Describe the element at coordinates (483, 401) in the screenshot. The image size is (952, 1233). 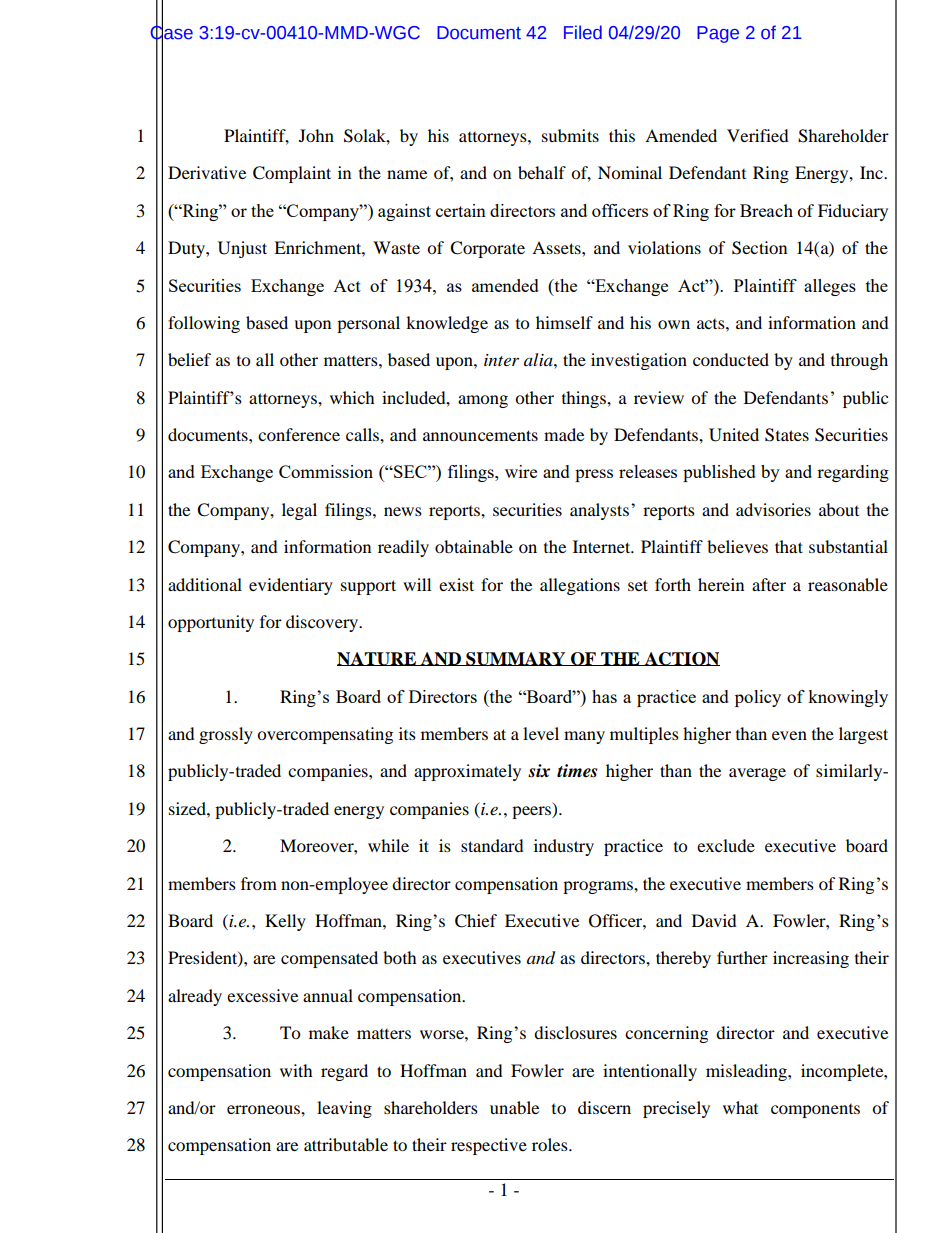
I see `among` at that location.
